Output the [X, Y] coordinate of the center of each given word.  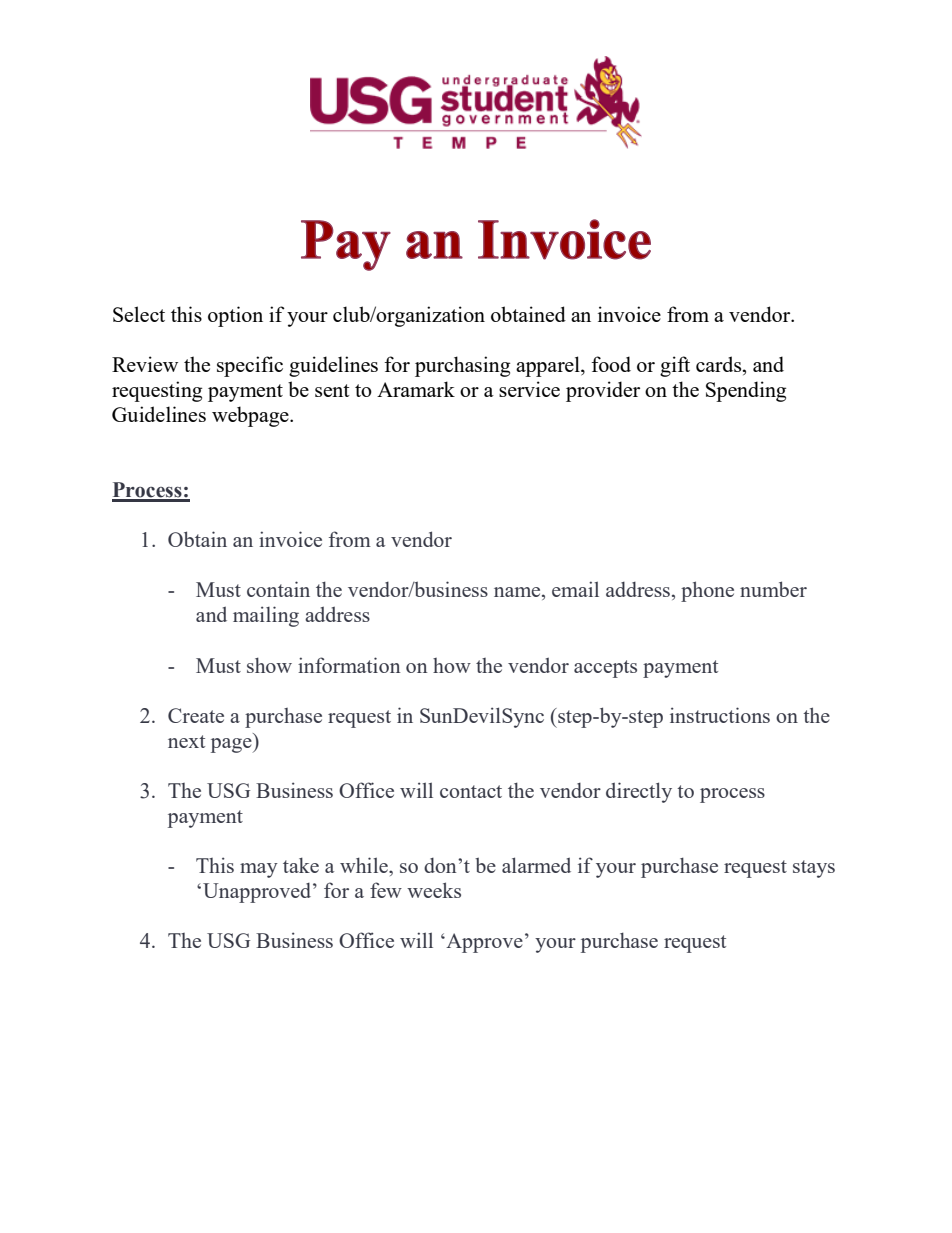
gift [675, 366]
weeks [434, 890]
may [259, 870]
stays [814, 869]
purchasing [462, 366]
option [235, 316]
